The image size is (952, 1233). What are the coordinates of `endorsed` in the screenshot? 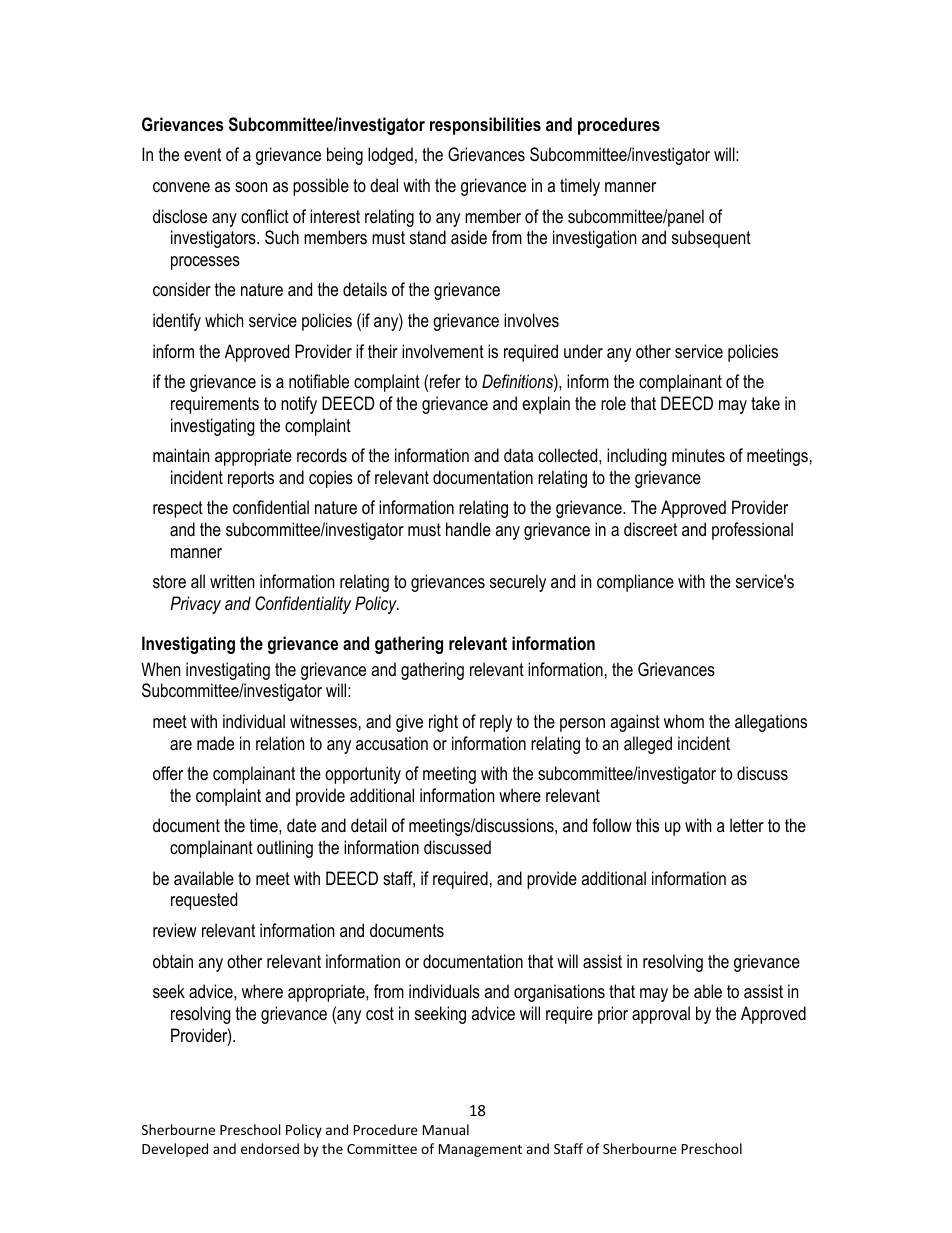 It's located at (270, 1148).
